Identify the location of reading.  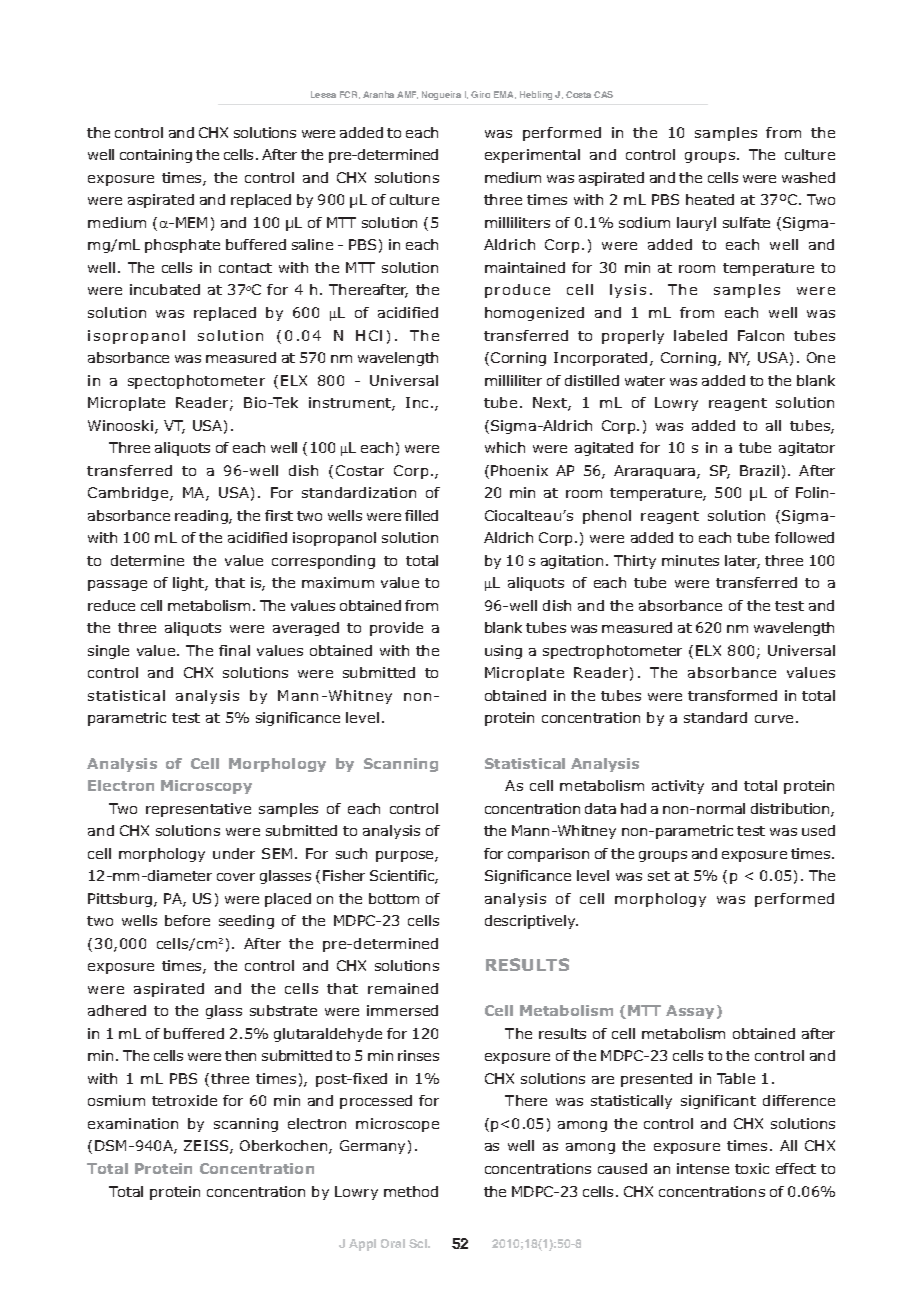
(202, 517).
